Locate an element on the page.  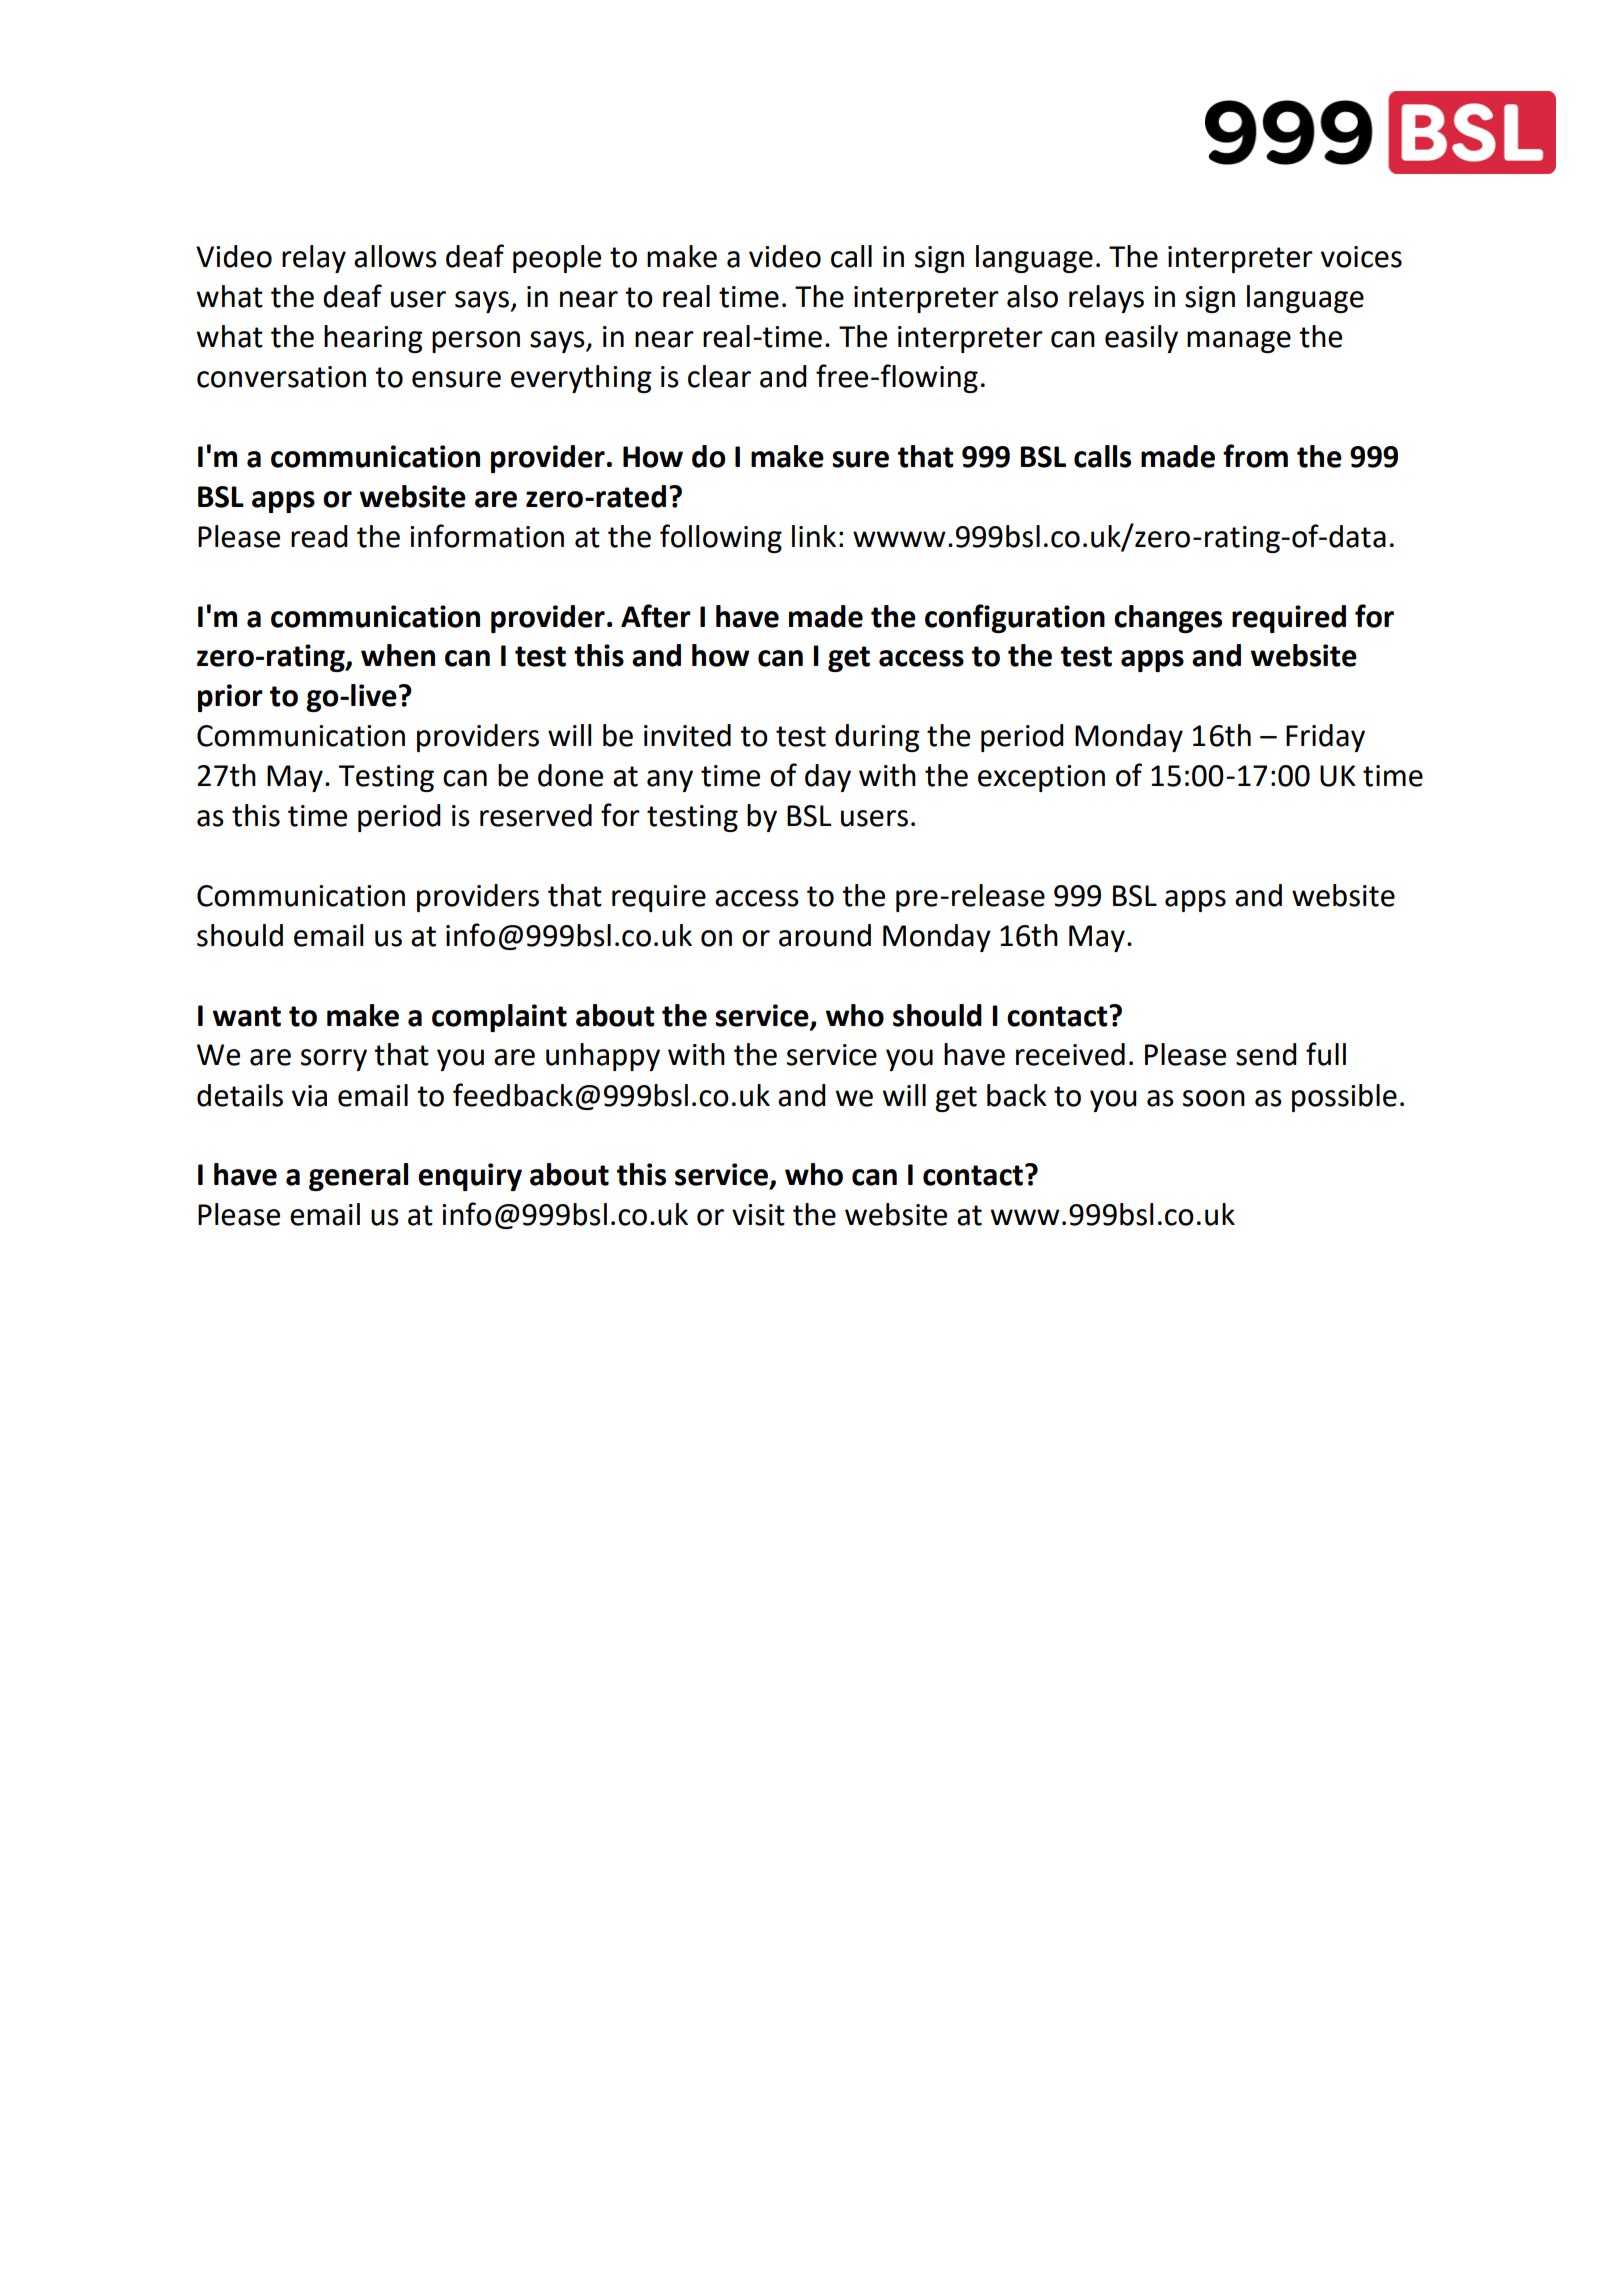
visit is located at coordinates (758, 1215).
